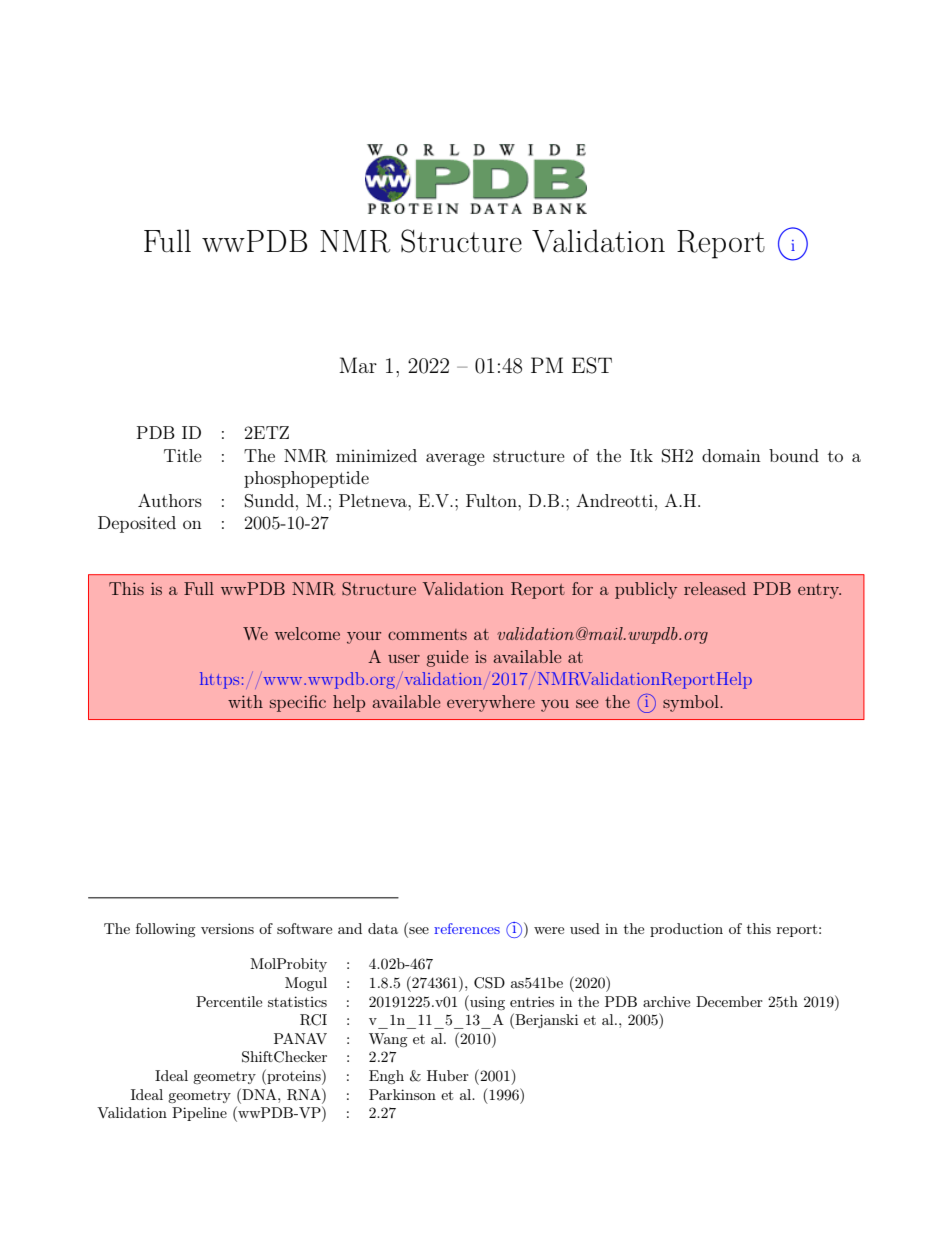 The image size is (952, 1233). Describe the element at coordinates (731, 455) in the document. I see `domain` at that location.
